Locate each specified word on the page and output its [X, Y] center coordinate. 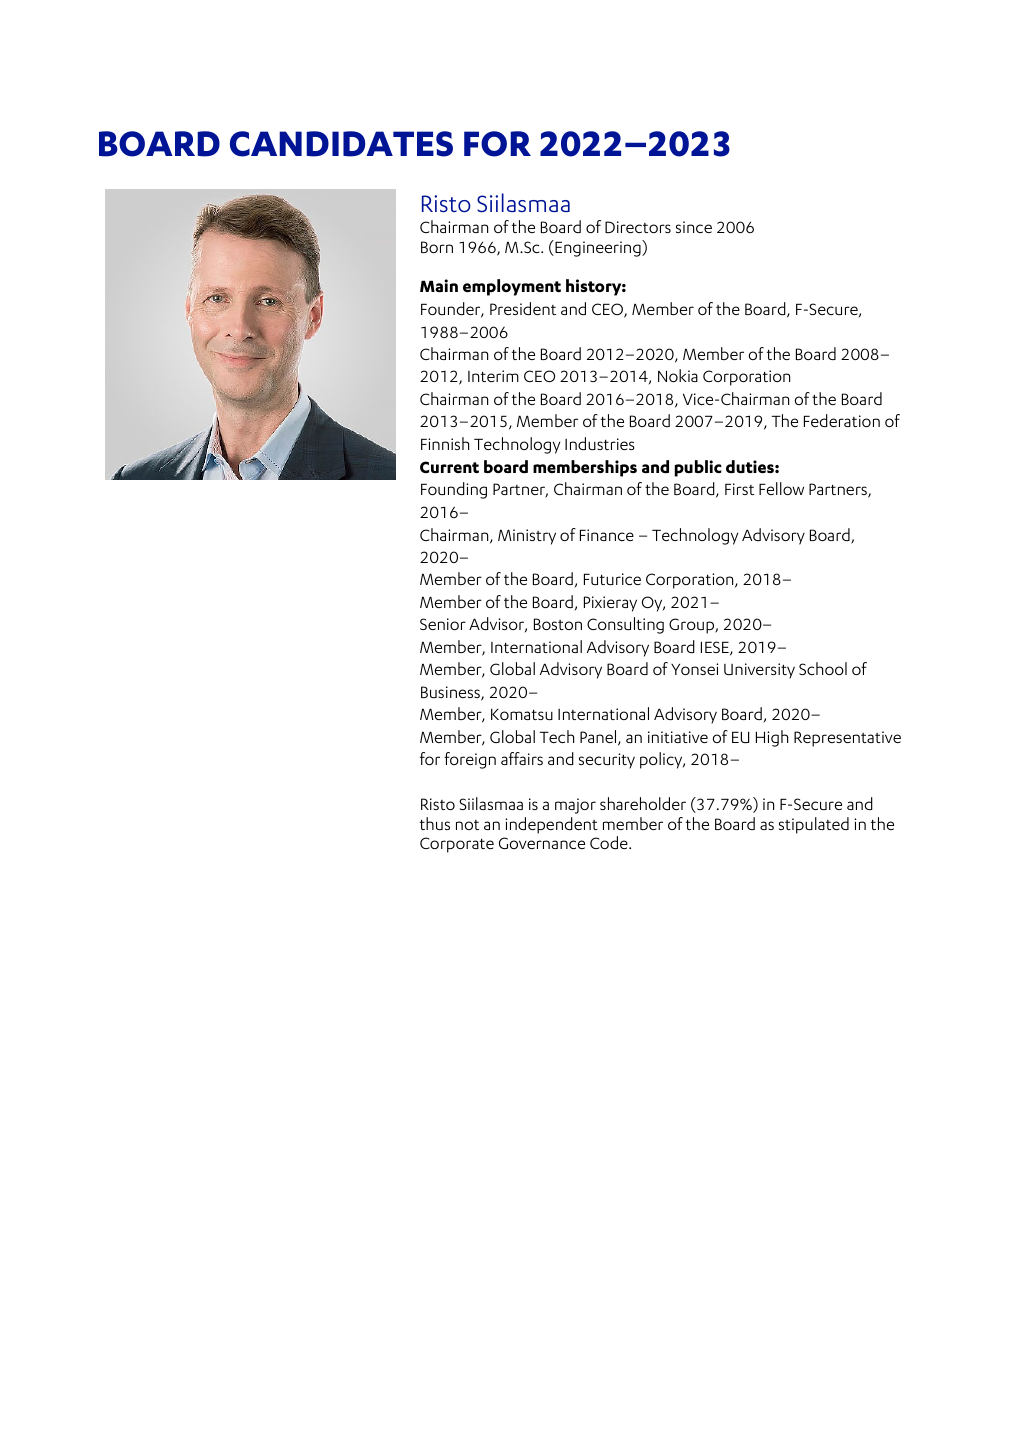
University [759, 671]
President [523, 308]
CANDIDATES [341, 144]
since [694, 227]
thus [435, 823]
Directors [638, 227]
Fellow [781, 488]
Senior [443, 624]
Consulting [625, 625]
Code [610, 842]
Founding [454, 490]
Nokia [678, 375]
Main [439, 285]
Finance [607, 535]
